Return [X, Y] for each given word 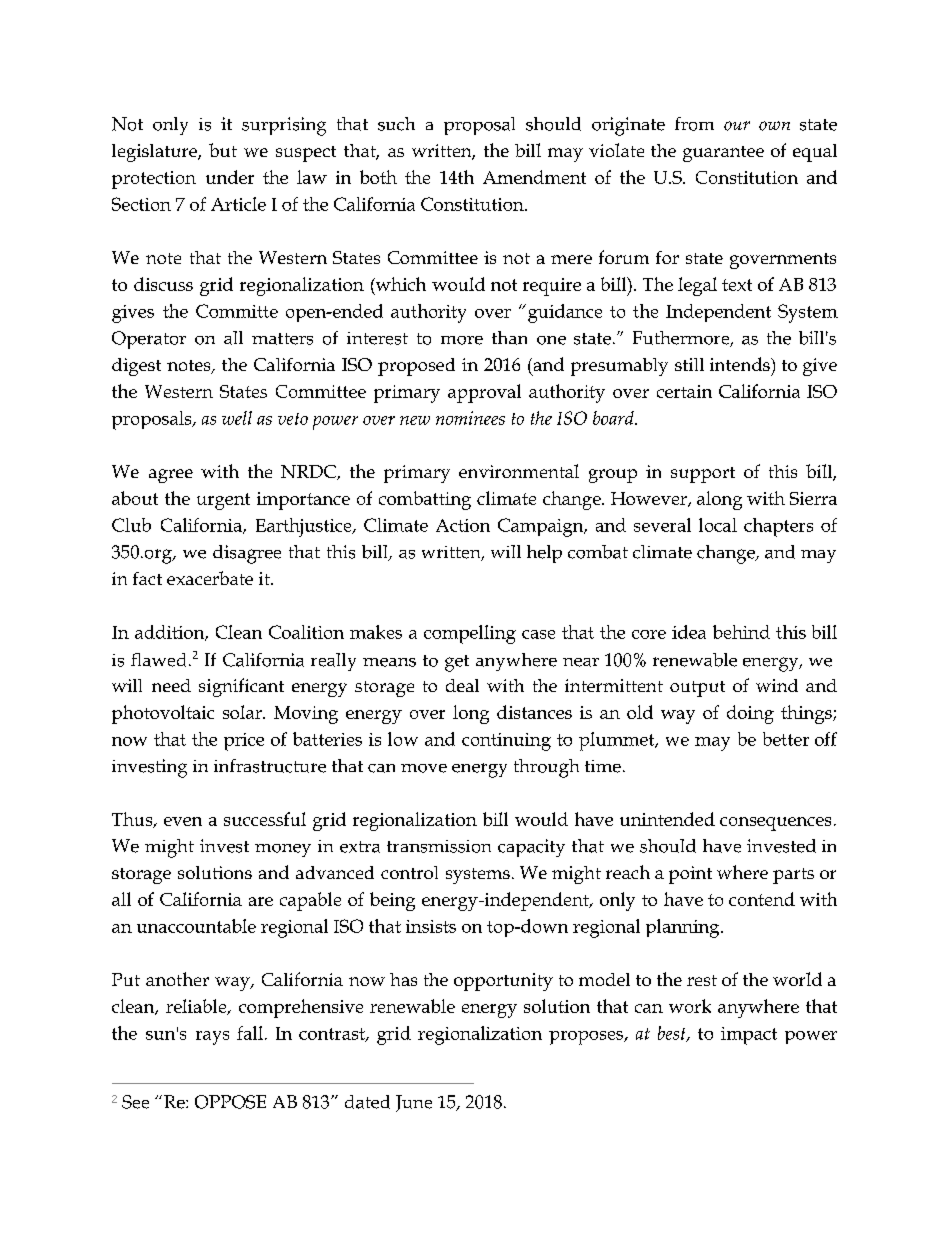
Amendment [534, 177]
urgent [223, 501]
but [223, 150]
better [786, 739]
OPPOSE [230, 1102]
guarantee [723, 154]
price [244, 742]
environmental [519, 471]
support [703, 475]
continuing [506, 742]
